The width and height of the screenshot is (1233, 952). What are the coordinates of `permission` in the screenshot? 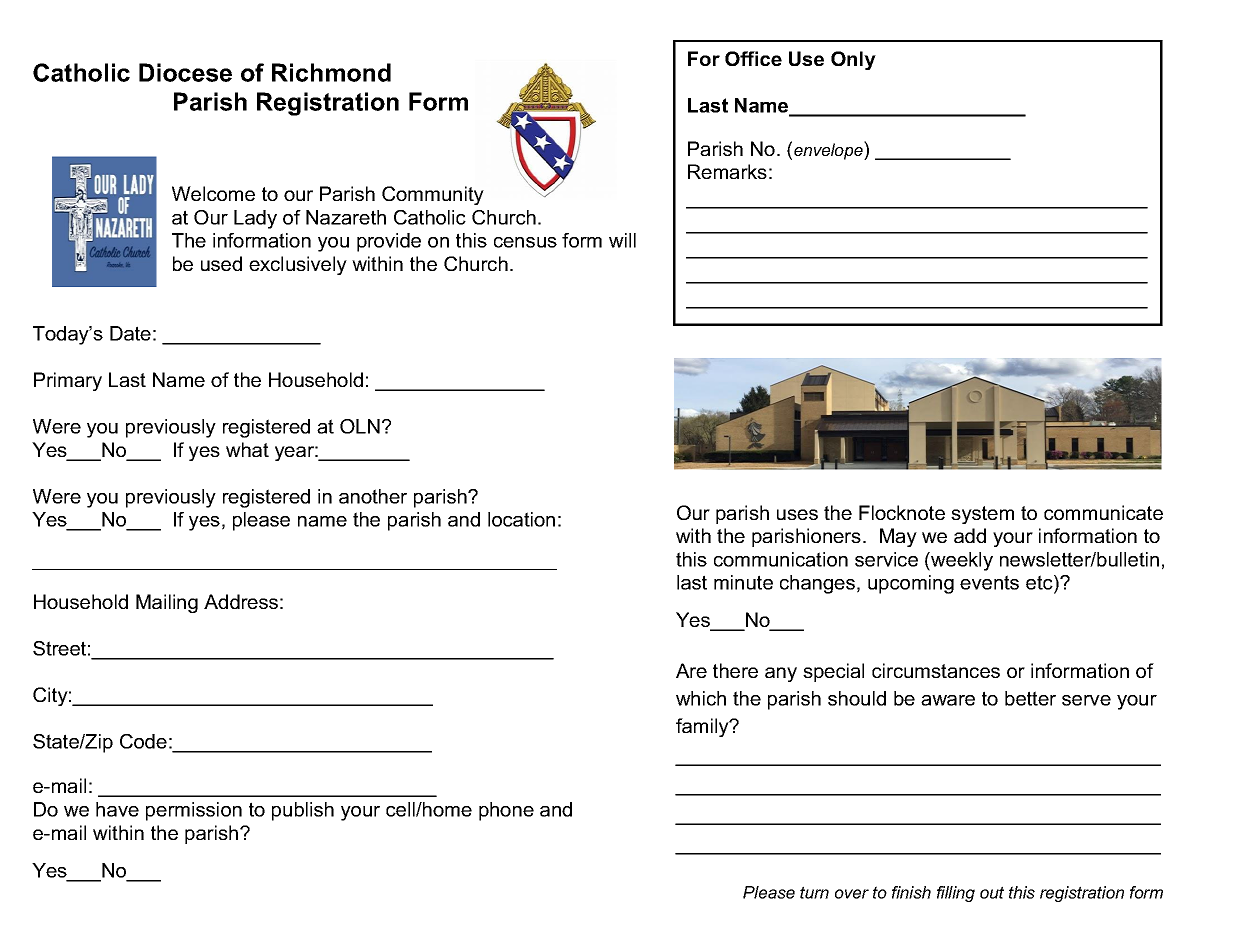 It's located at (194, 811).
